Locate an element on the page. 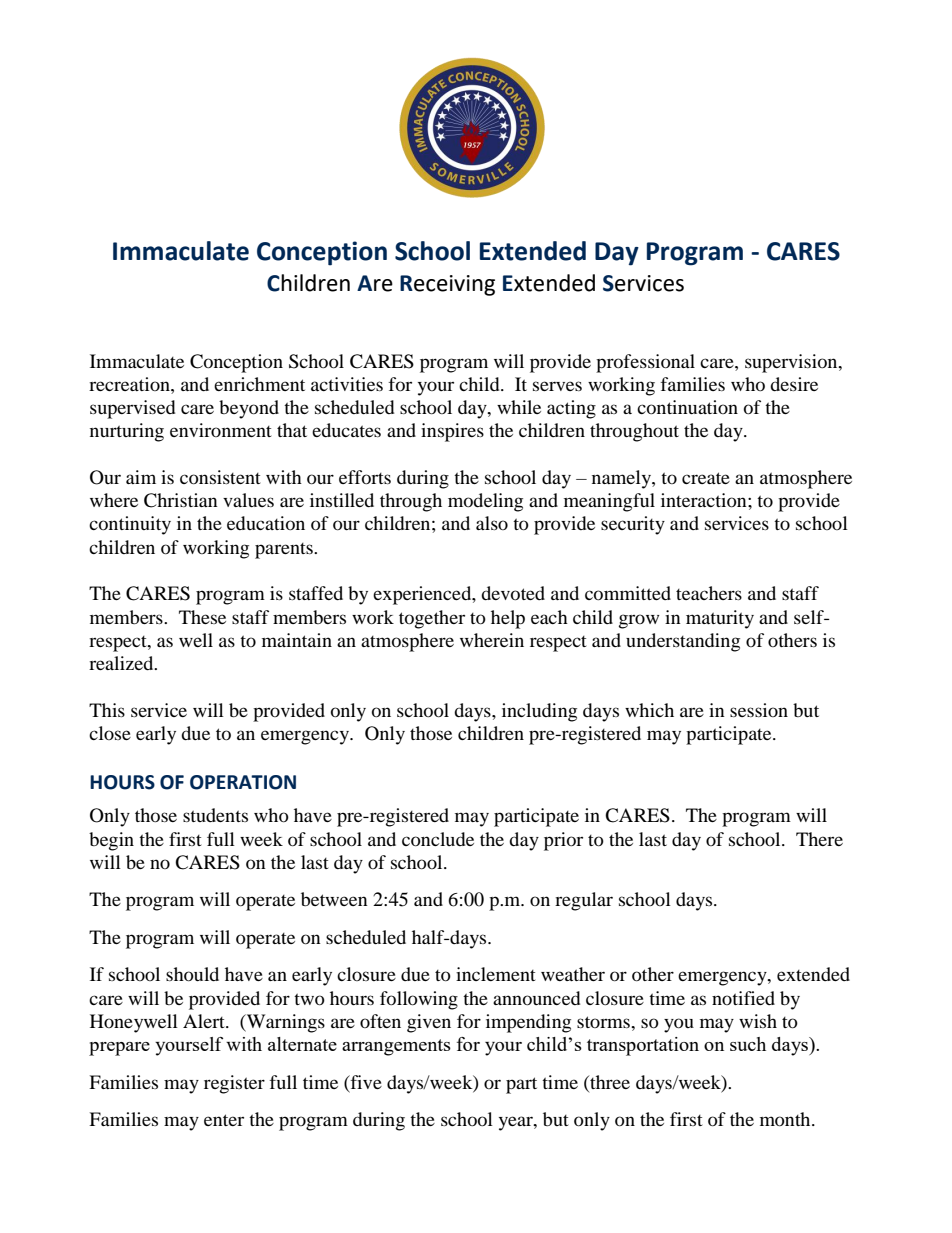  five is located at coordinates (365, 1083).
